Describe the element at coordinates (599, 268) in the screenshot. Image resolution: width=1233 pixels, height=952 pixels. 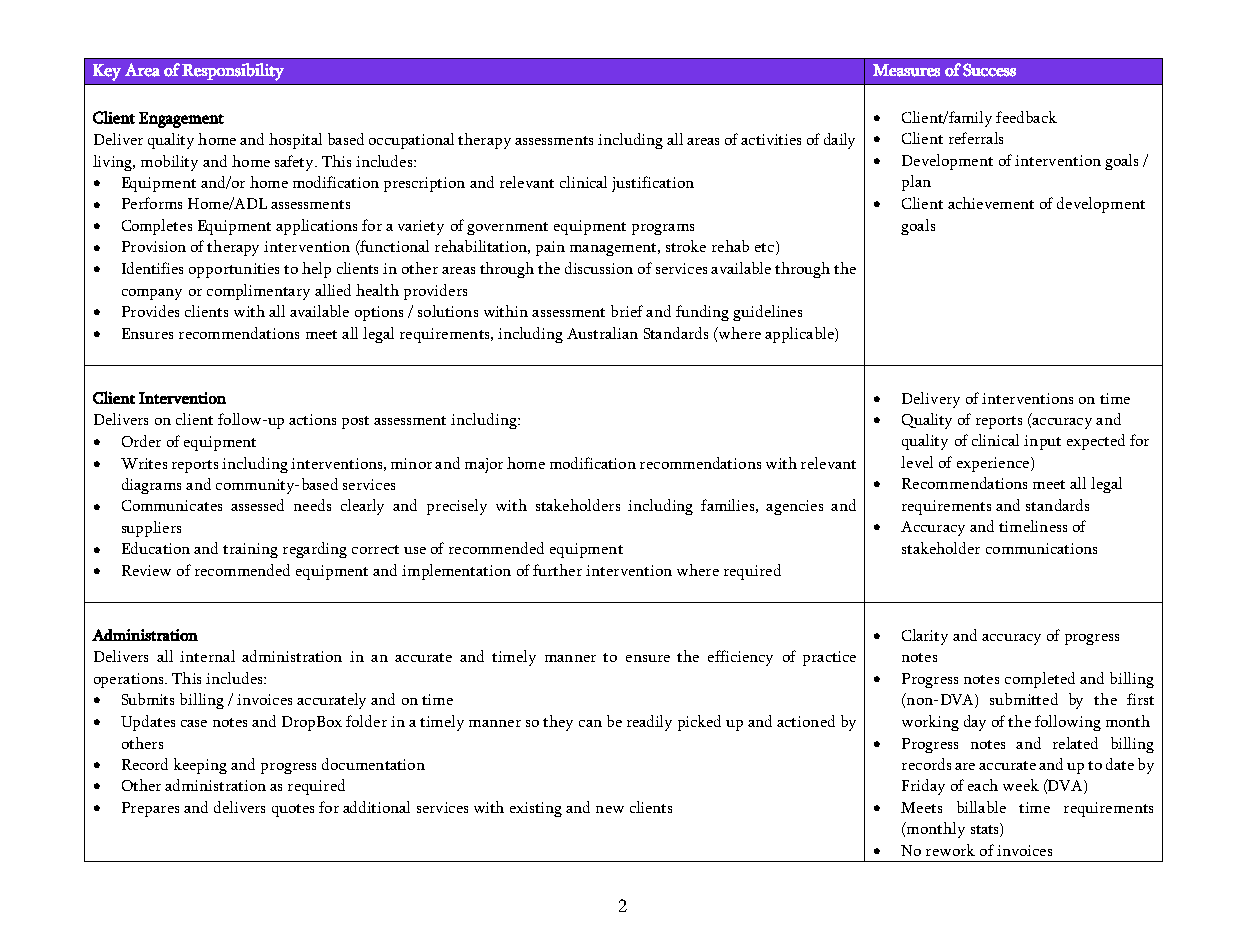
I see `discussion` at that location.
